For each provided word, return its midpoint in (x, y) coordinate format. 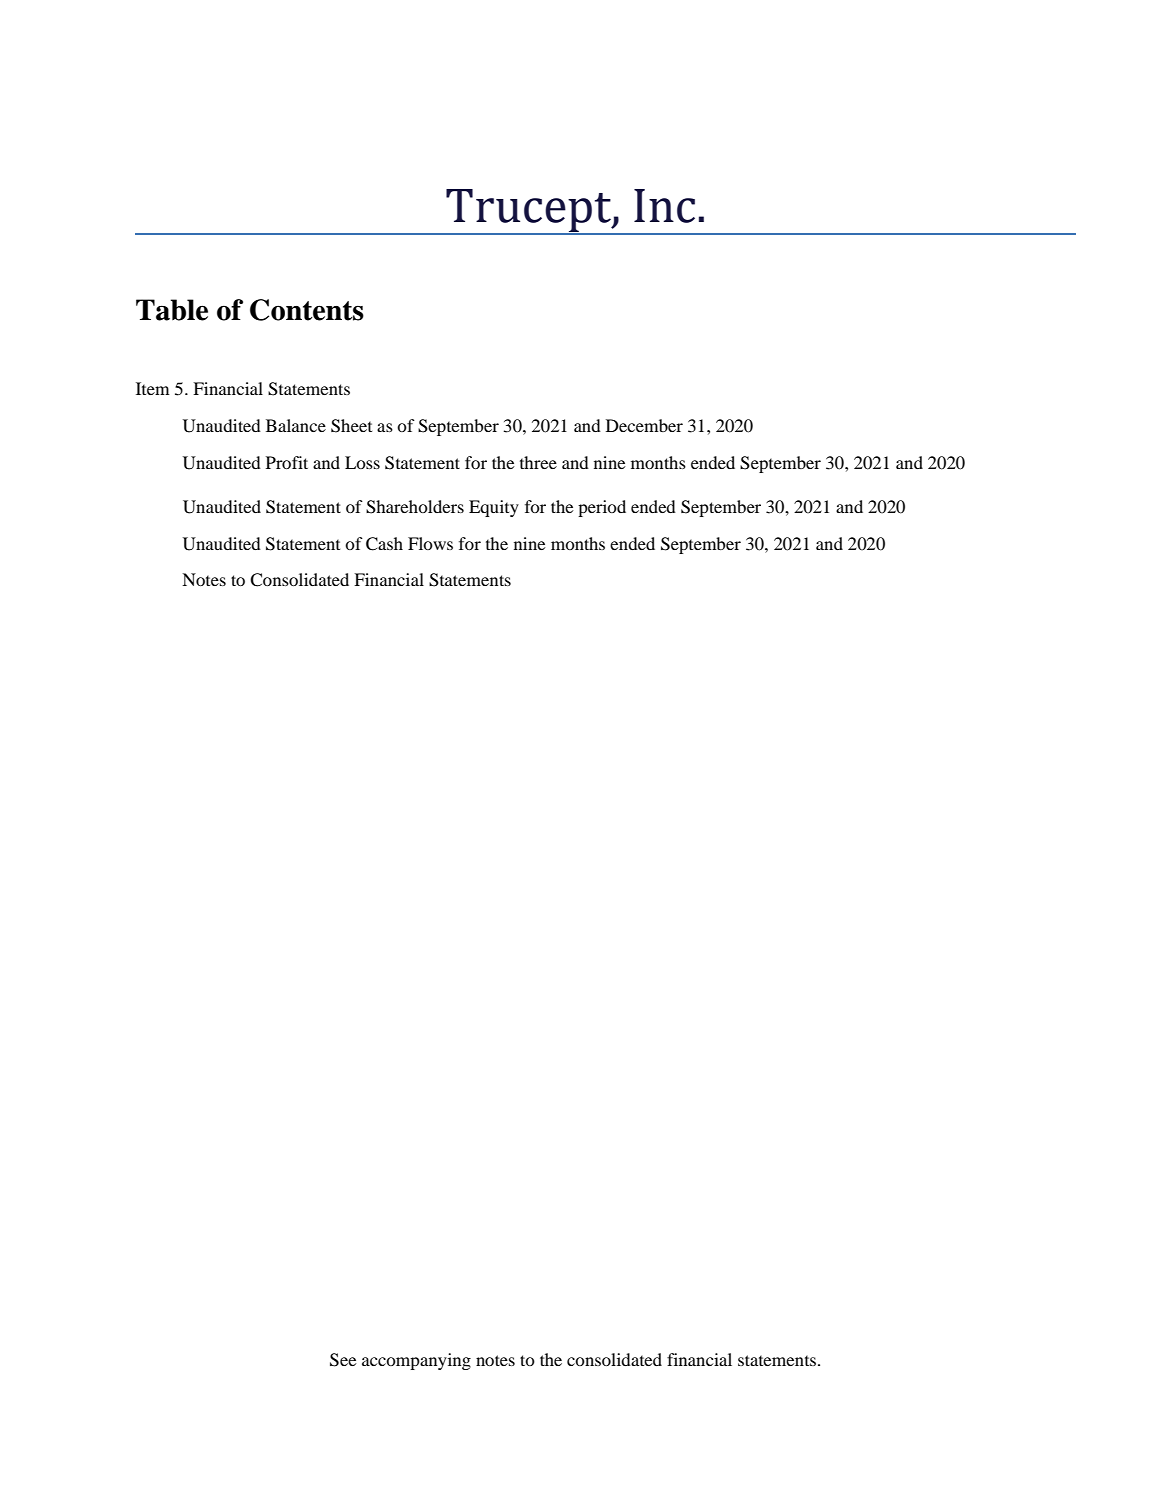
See (343, 1360)
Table (172, 310)
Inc (664, 206)
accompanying (416, 1361)
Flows (430, 543)
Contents (307, 310)
